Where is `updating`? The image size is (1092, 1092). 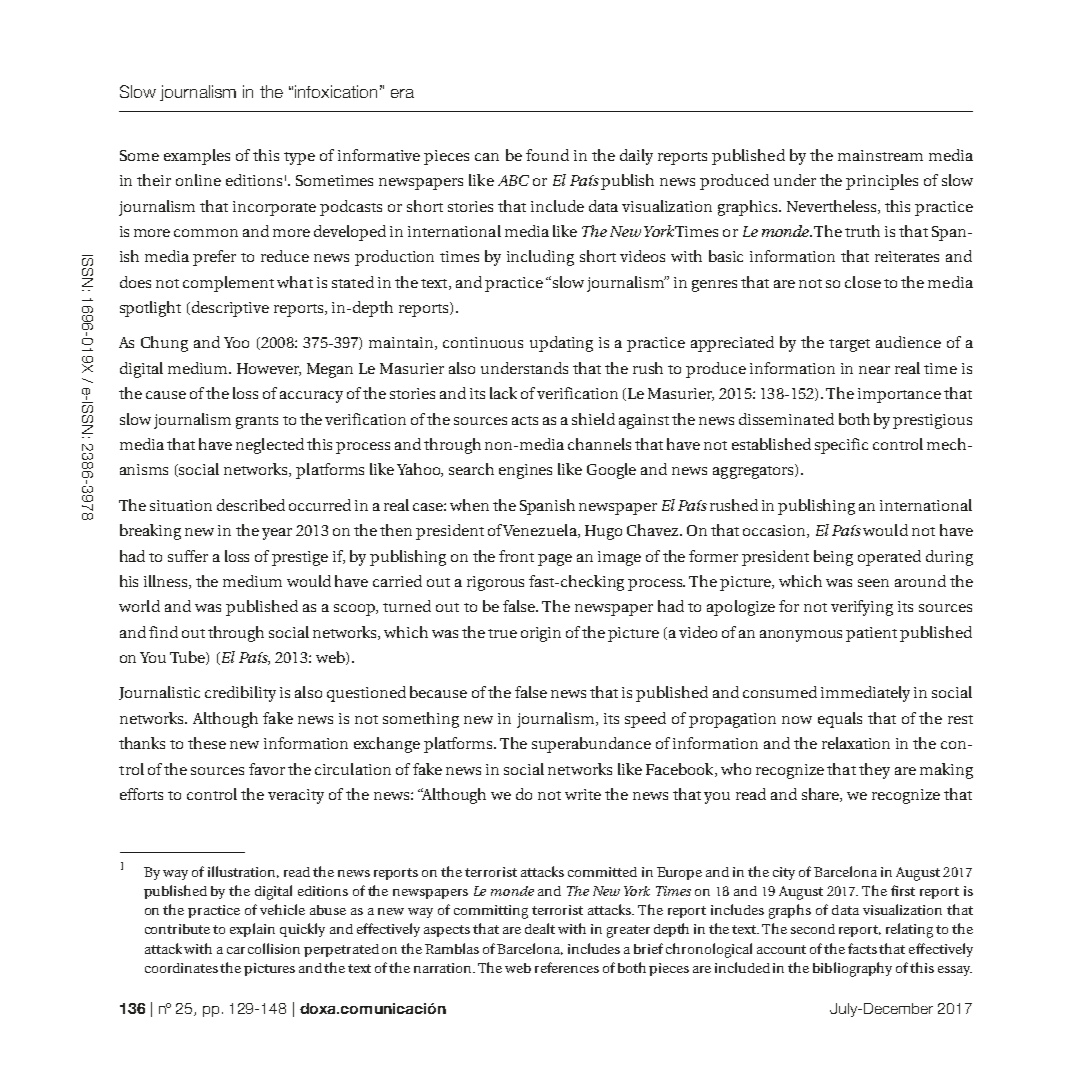 updating is located at coordinates (561, 344).
